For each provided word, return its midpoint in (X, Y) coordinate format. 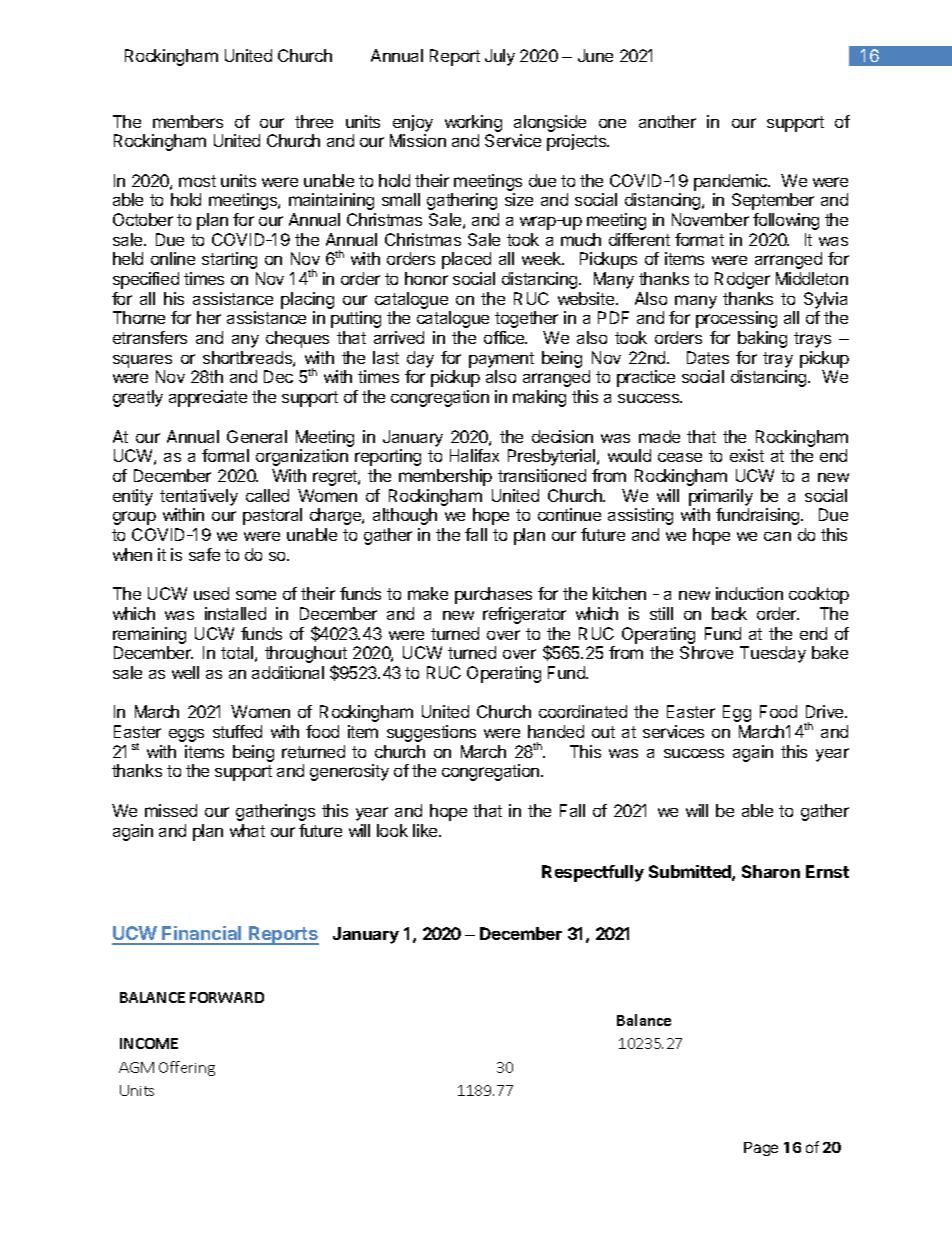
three (314, 121)
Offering (187, 1068)
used (211, 593)
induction (749, 593)
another (667, 121)
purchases (493, 595)
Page (761, 1149)
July (500, 57)
